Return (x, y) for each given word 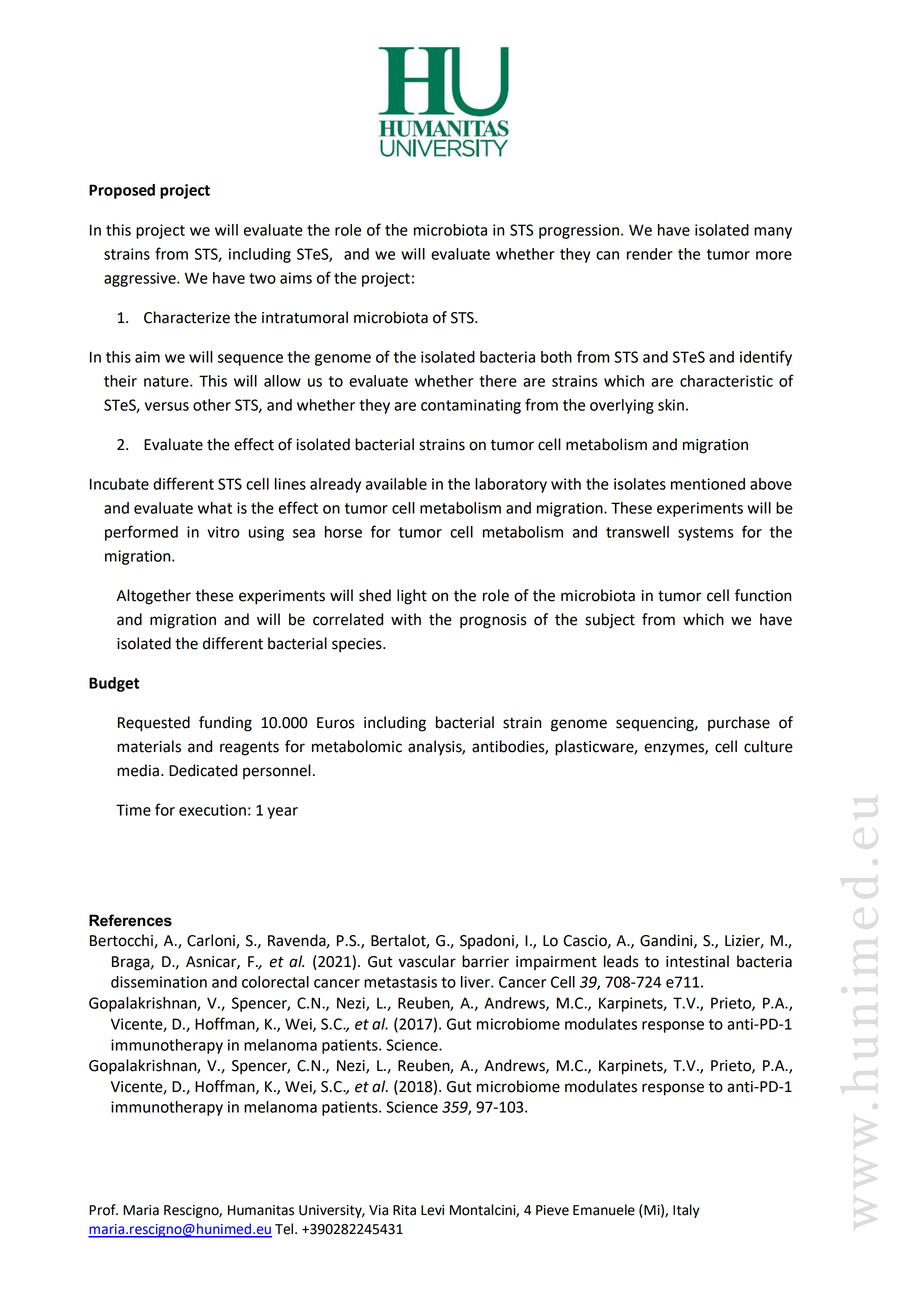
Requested (154, 724)
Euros (336, 723)
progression (579, 231)
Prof (103, 1210)
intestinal (697, 961)
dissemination (159, 982)
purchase (739, 723)
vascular (427, 961)
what (215, 508)
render (650, 254)
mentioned (708, 484)
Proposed (122, 191)
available (396, 484)
